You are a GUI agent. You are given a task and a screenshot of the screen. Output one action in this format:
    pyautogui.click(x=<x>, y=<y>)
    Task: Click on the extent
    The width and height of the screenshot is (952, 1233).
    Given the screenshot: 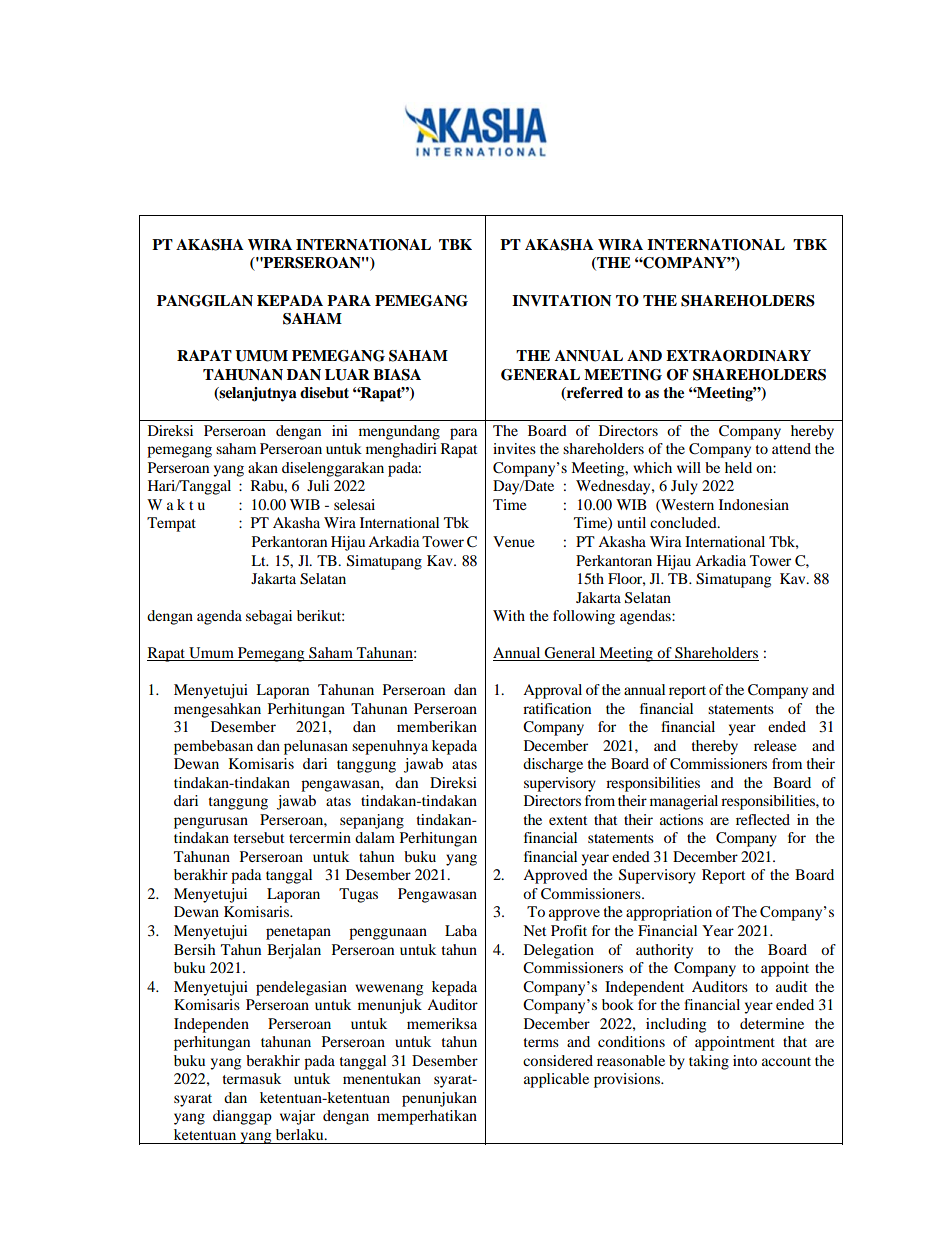 What is the action you would take?
    pyautogui.click(x=568, y=820)
